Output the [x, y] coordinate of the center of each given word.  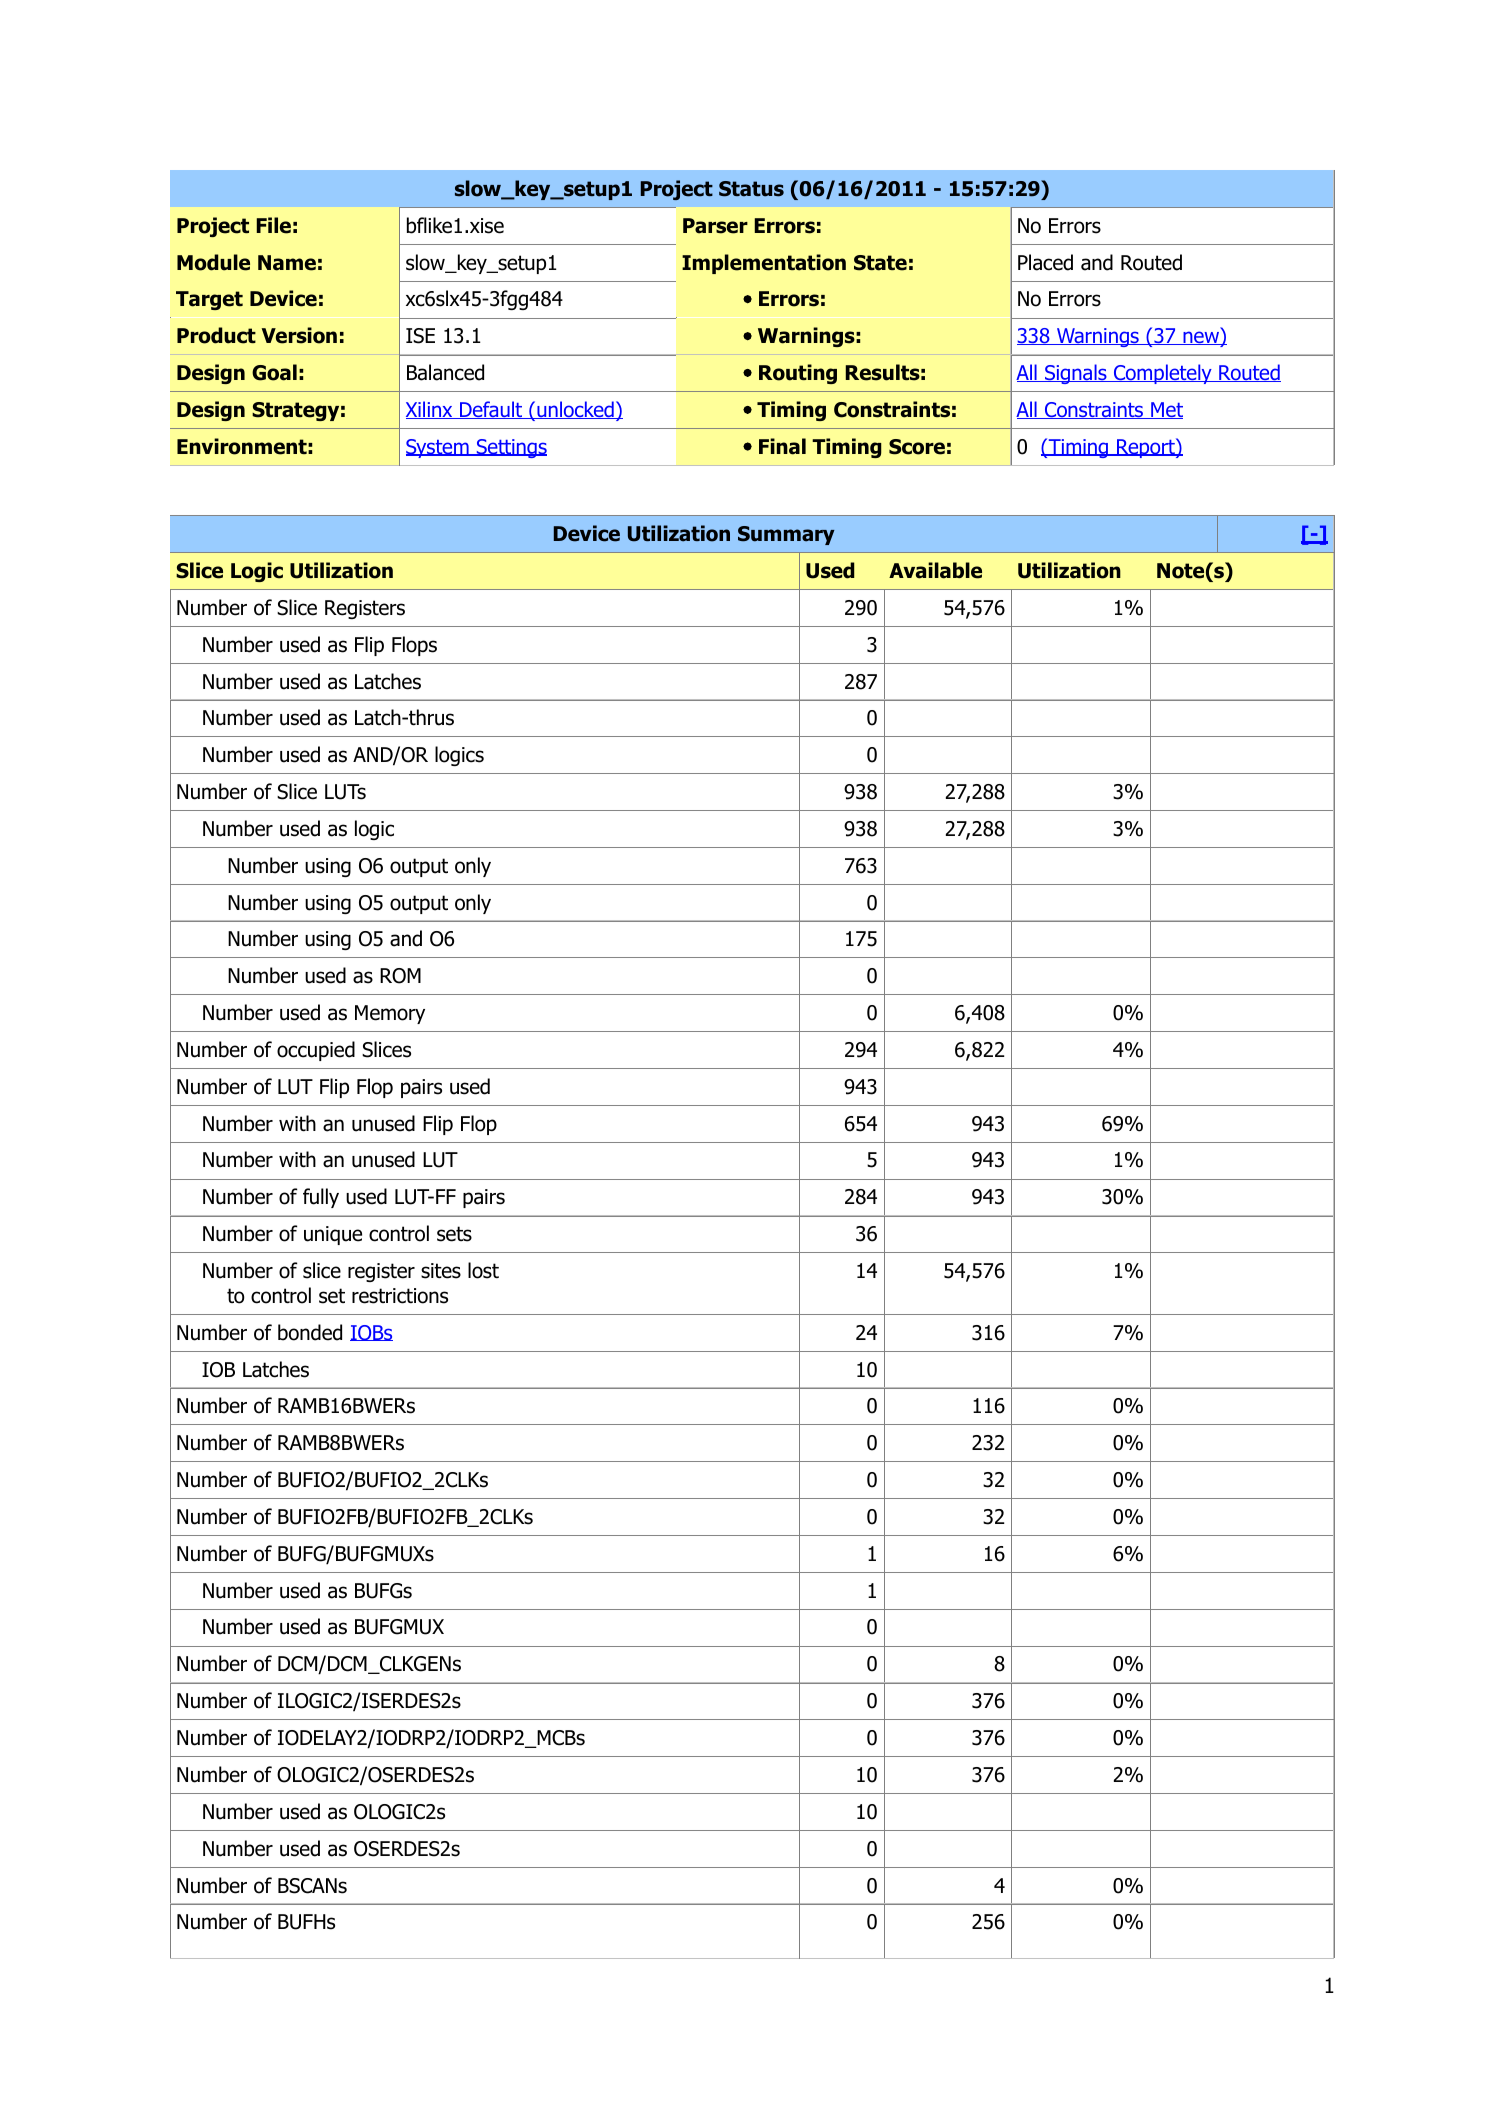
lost [483, 1270]
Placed [1045, 262]
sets [454, 1234]
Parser [715, 226]
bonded [310, 1332]
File [273, 225]
